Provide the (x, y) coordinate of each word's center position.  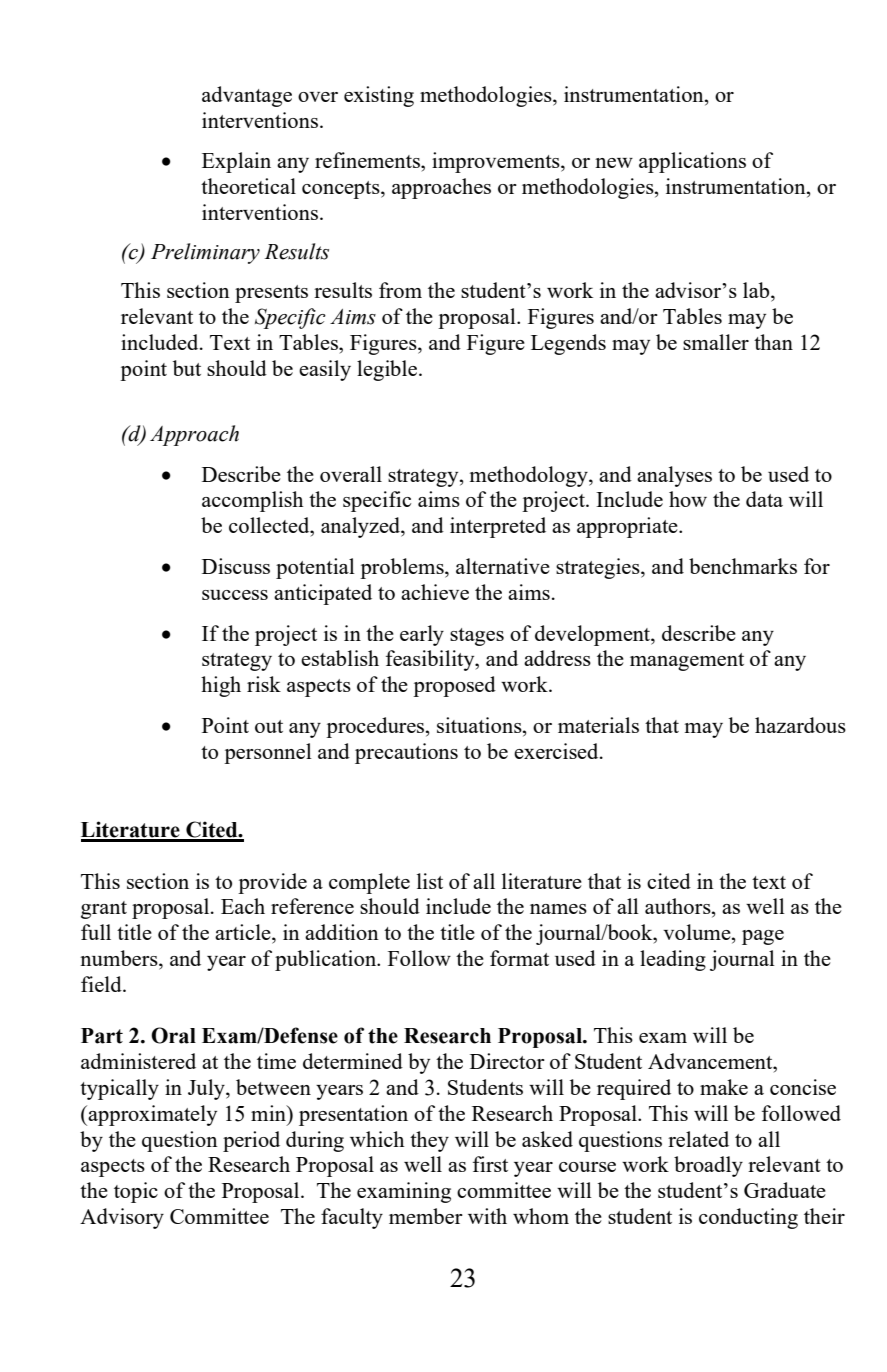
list (430, 881)
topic (136, 1192)
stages (477, 637)
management (687, 662)
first (490, 1164)
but (187, 368)
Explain (236, 162)
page (763, 937)
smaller (716, 342)
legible (387, 370)
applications (692, 162)
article (244, 932)
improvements (497, 162)
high (221, 686)
